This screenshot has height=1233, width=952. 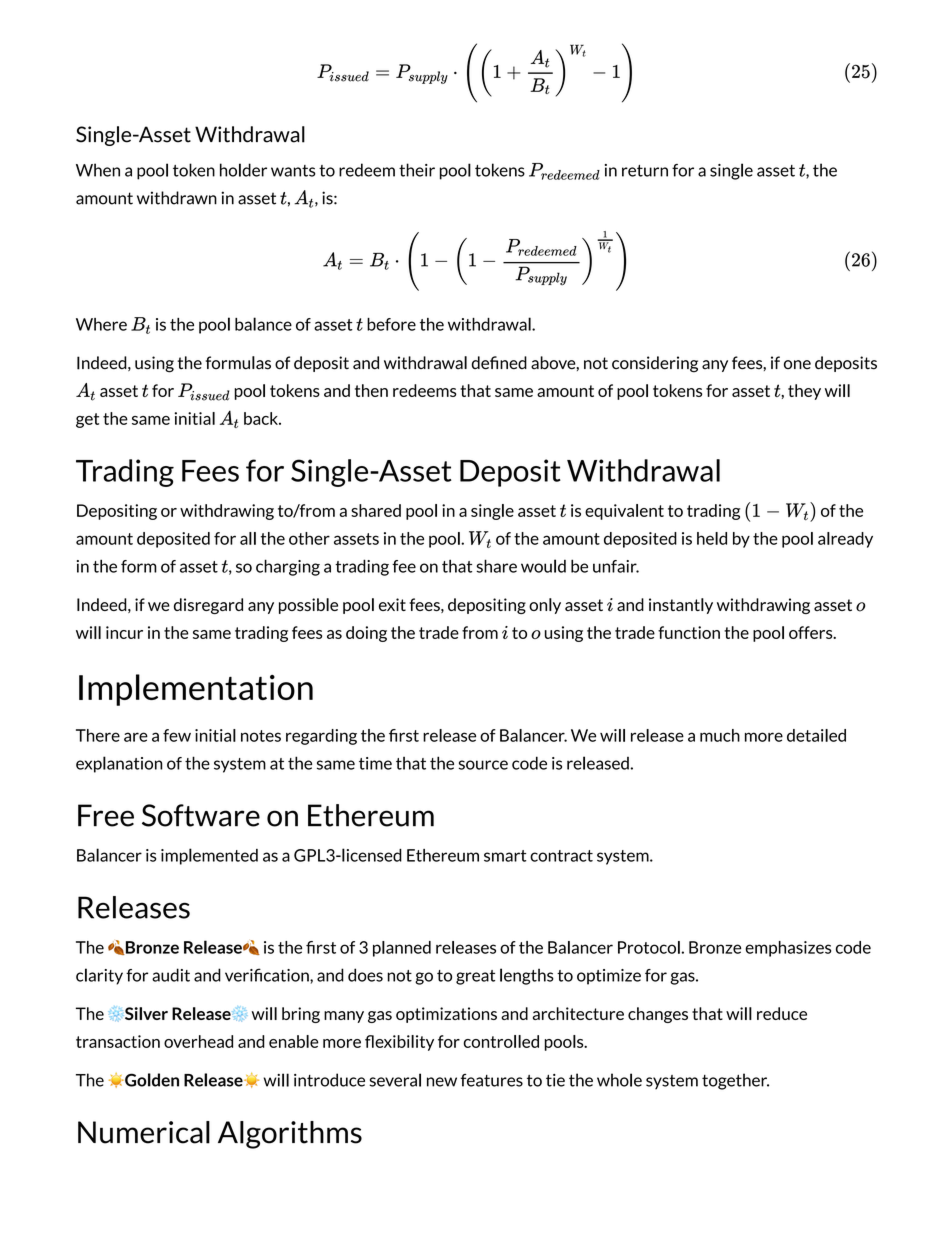 What do you see at coordinates (209, 856) in the screenshot?
I see `implemented` at bounding box center [209, 856].
